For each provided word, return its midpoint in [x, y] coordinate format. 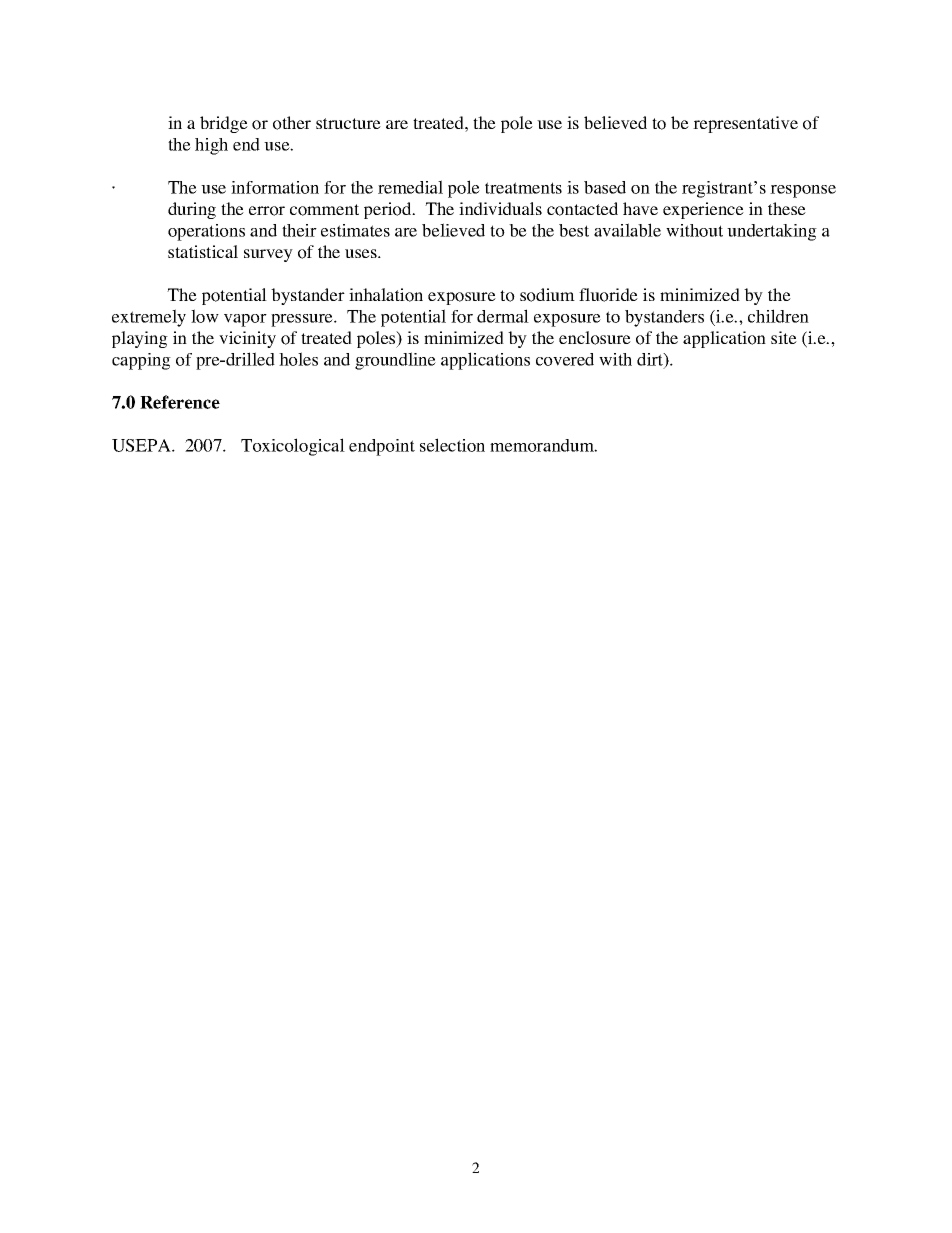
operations [206, 232]
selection [452, 445]
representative [745, 124]
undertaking [772, 232]
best [574, 230]
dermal [503, 316]
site [784, 337]
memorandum [543, 445]
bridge [224, 124]
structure [348, 123]
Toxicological [293, 447]
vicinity [247, 339]
